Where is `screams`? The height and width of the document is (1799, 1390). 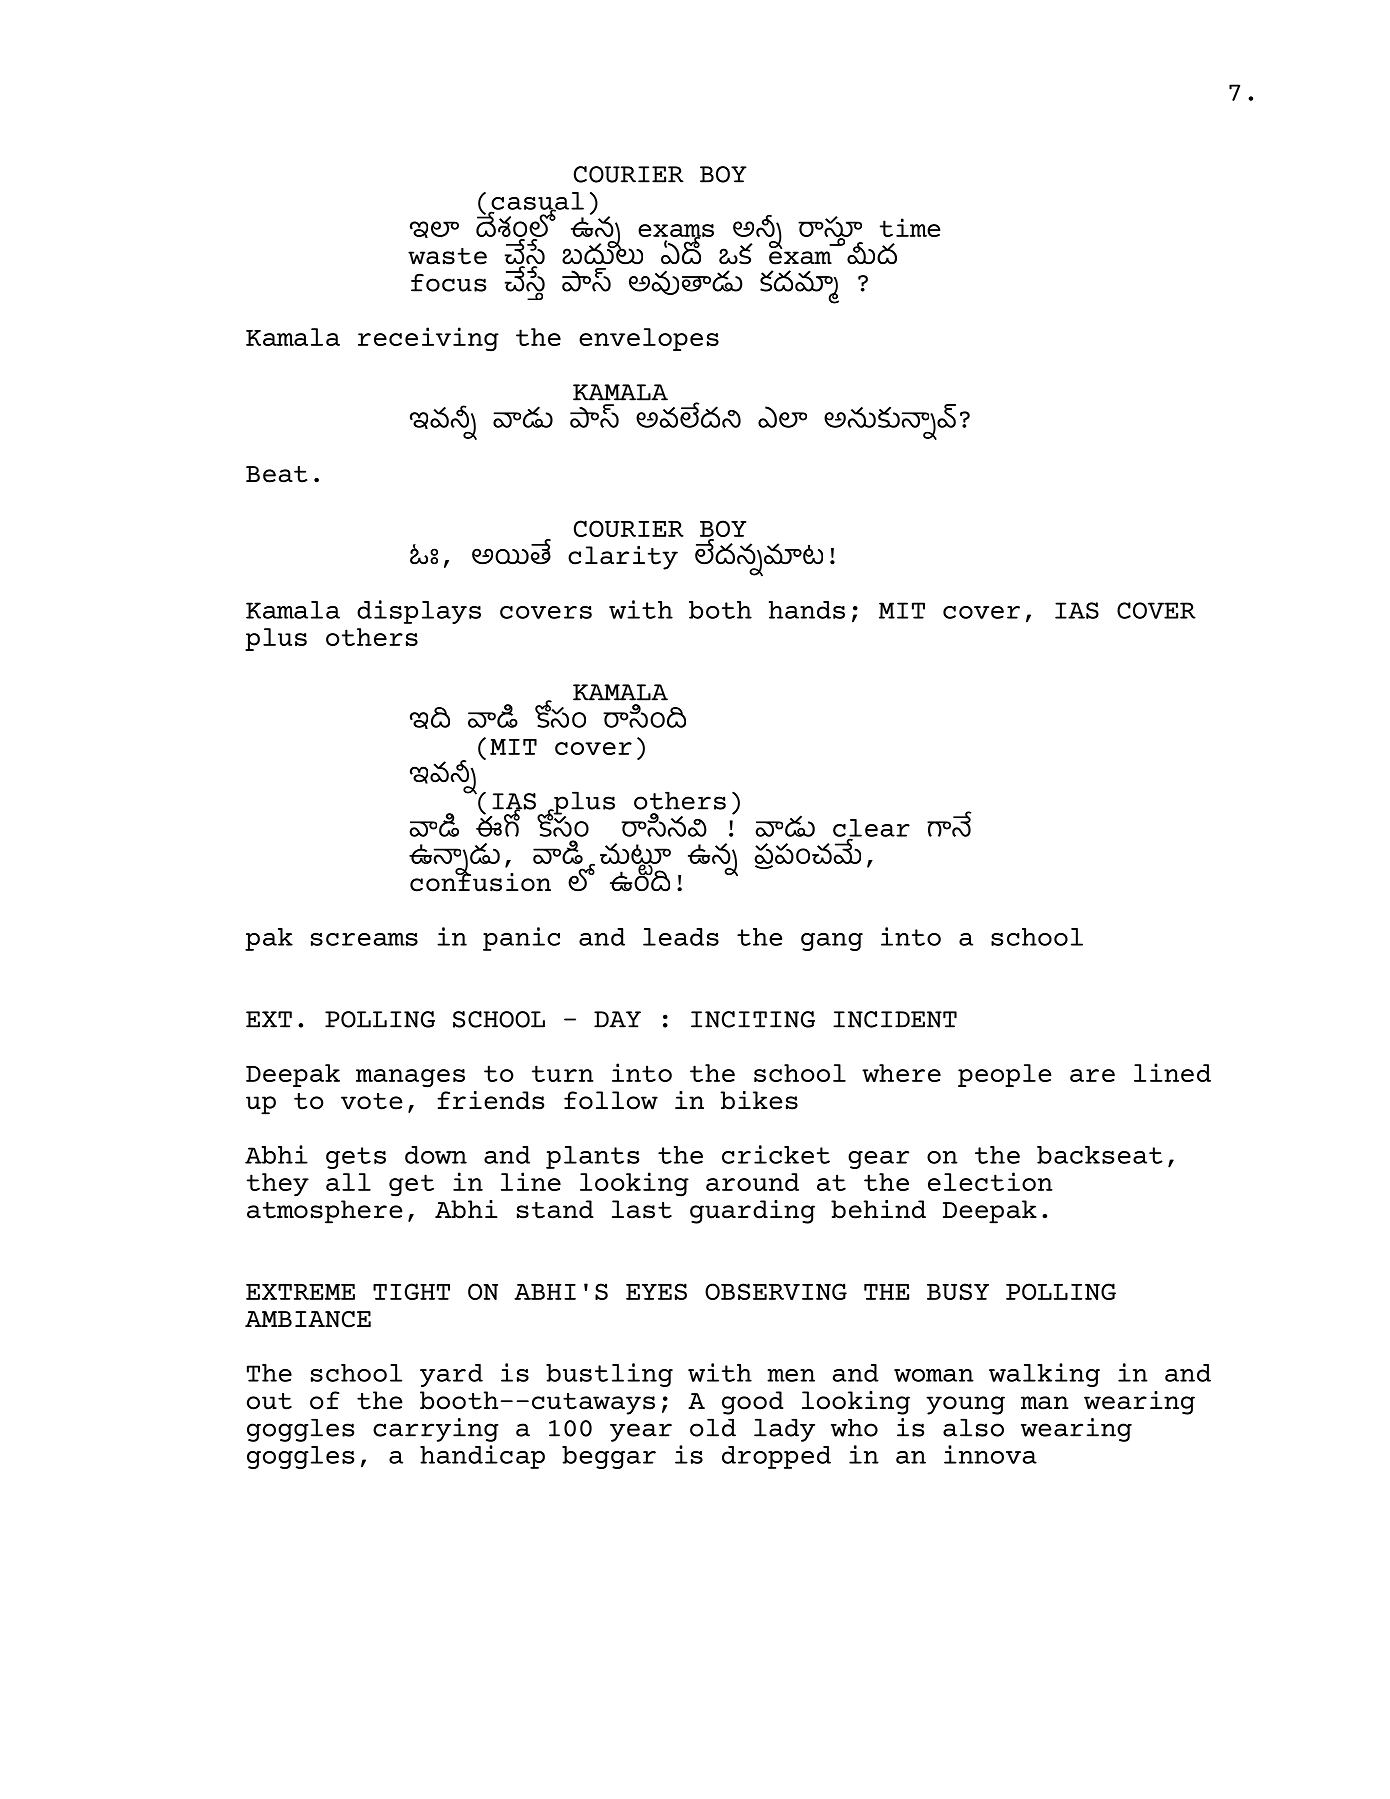
screams is located at coordinates (364, 939).
